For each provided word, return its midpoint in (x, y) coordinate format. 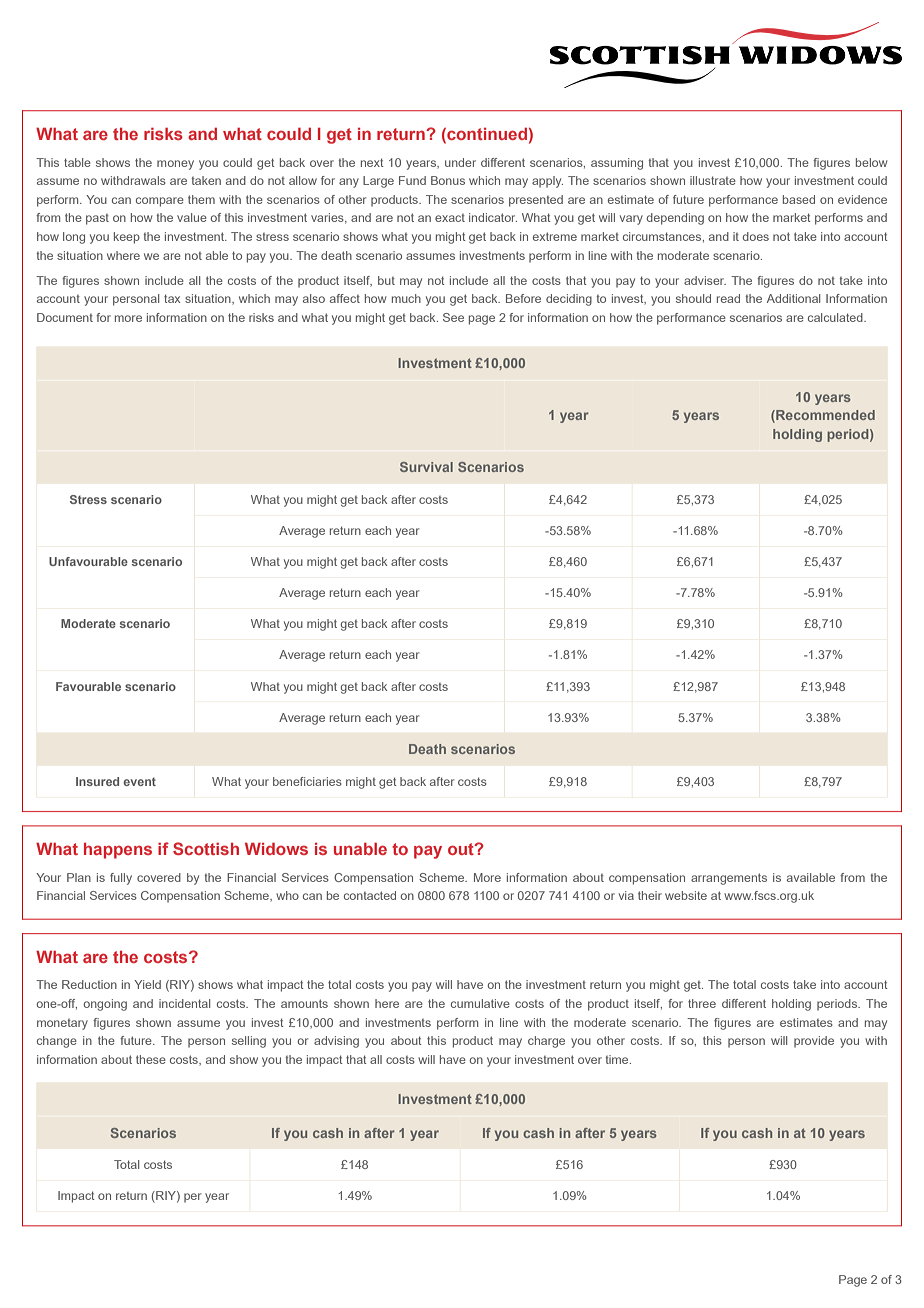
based (799, 199)
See (453, 317)
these (151, 1059)
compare (160, 202)
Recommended (824, 416)
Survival (426, 467)
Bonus (448, 180)
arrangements (729, 879)
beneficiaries (307, 781)
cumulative (480, 1003)
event (139, 782)
